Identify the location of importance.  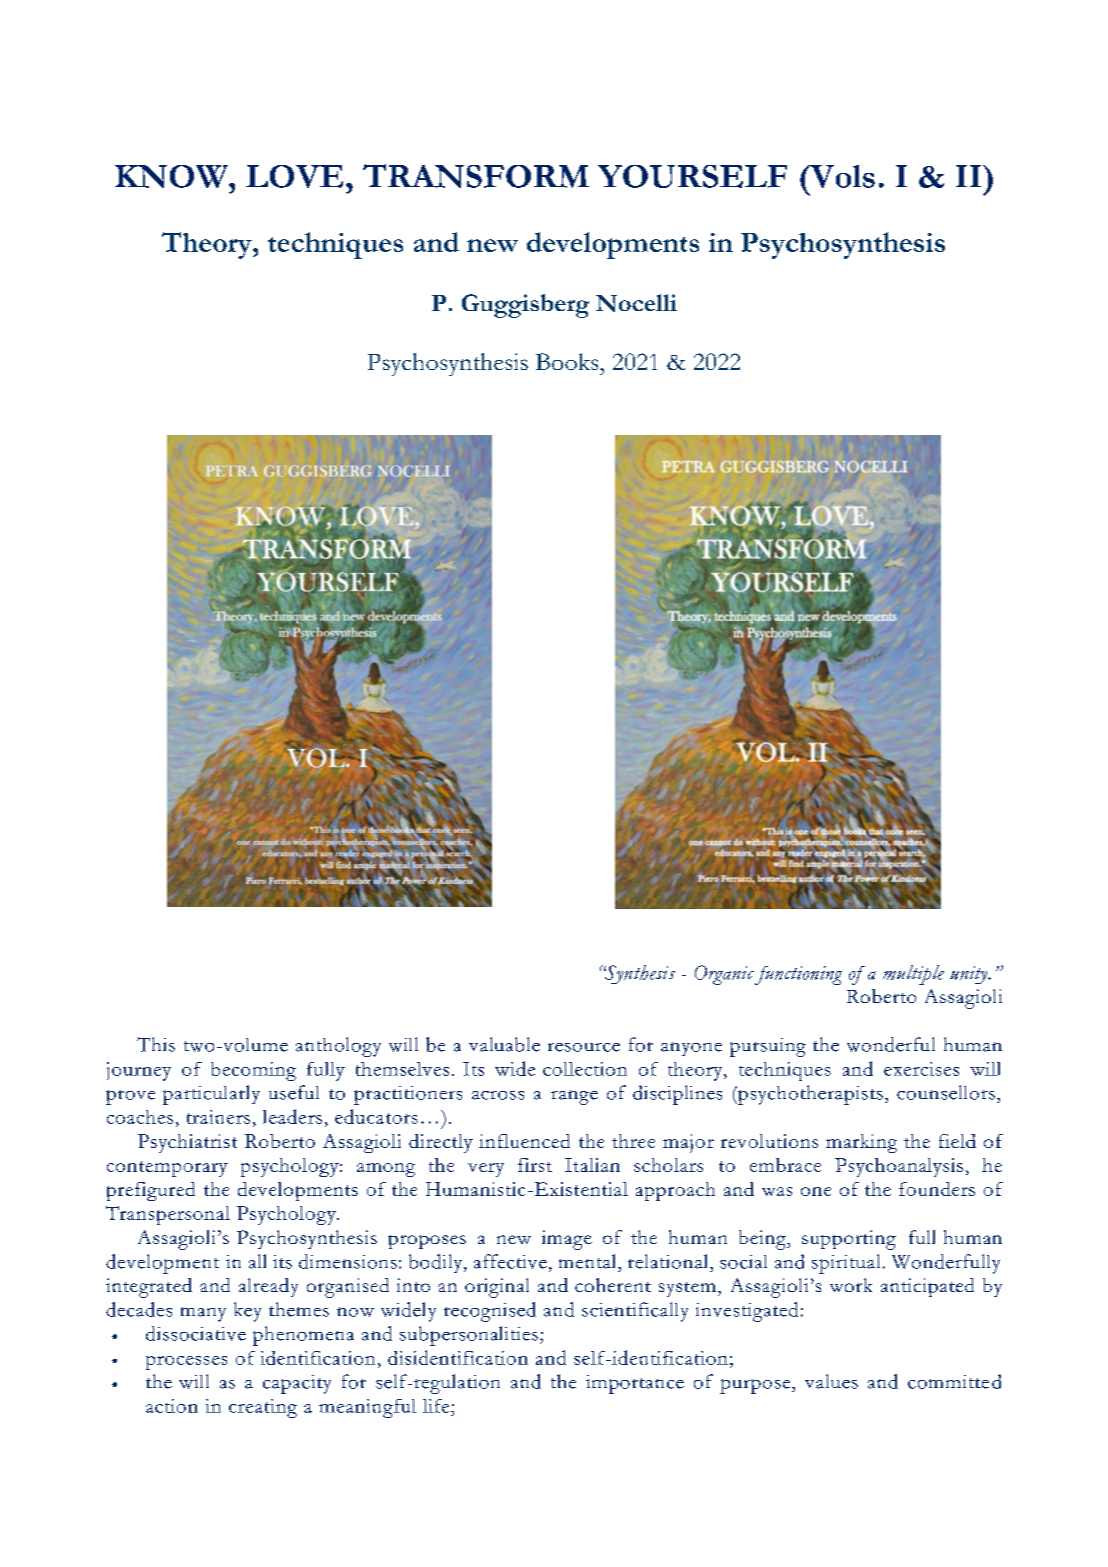
(635, 1384).
